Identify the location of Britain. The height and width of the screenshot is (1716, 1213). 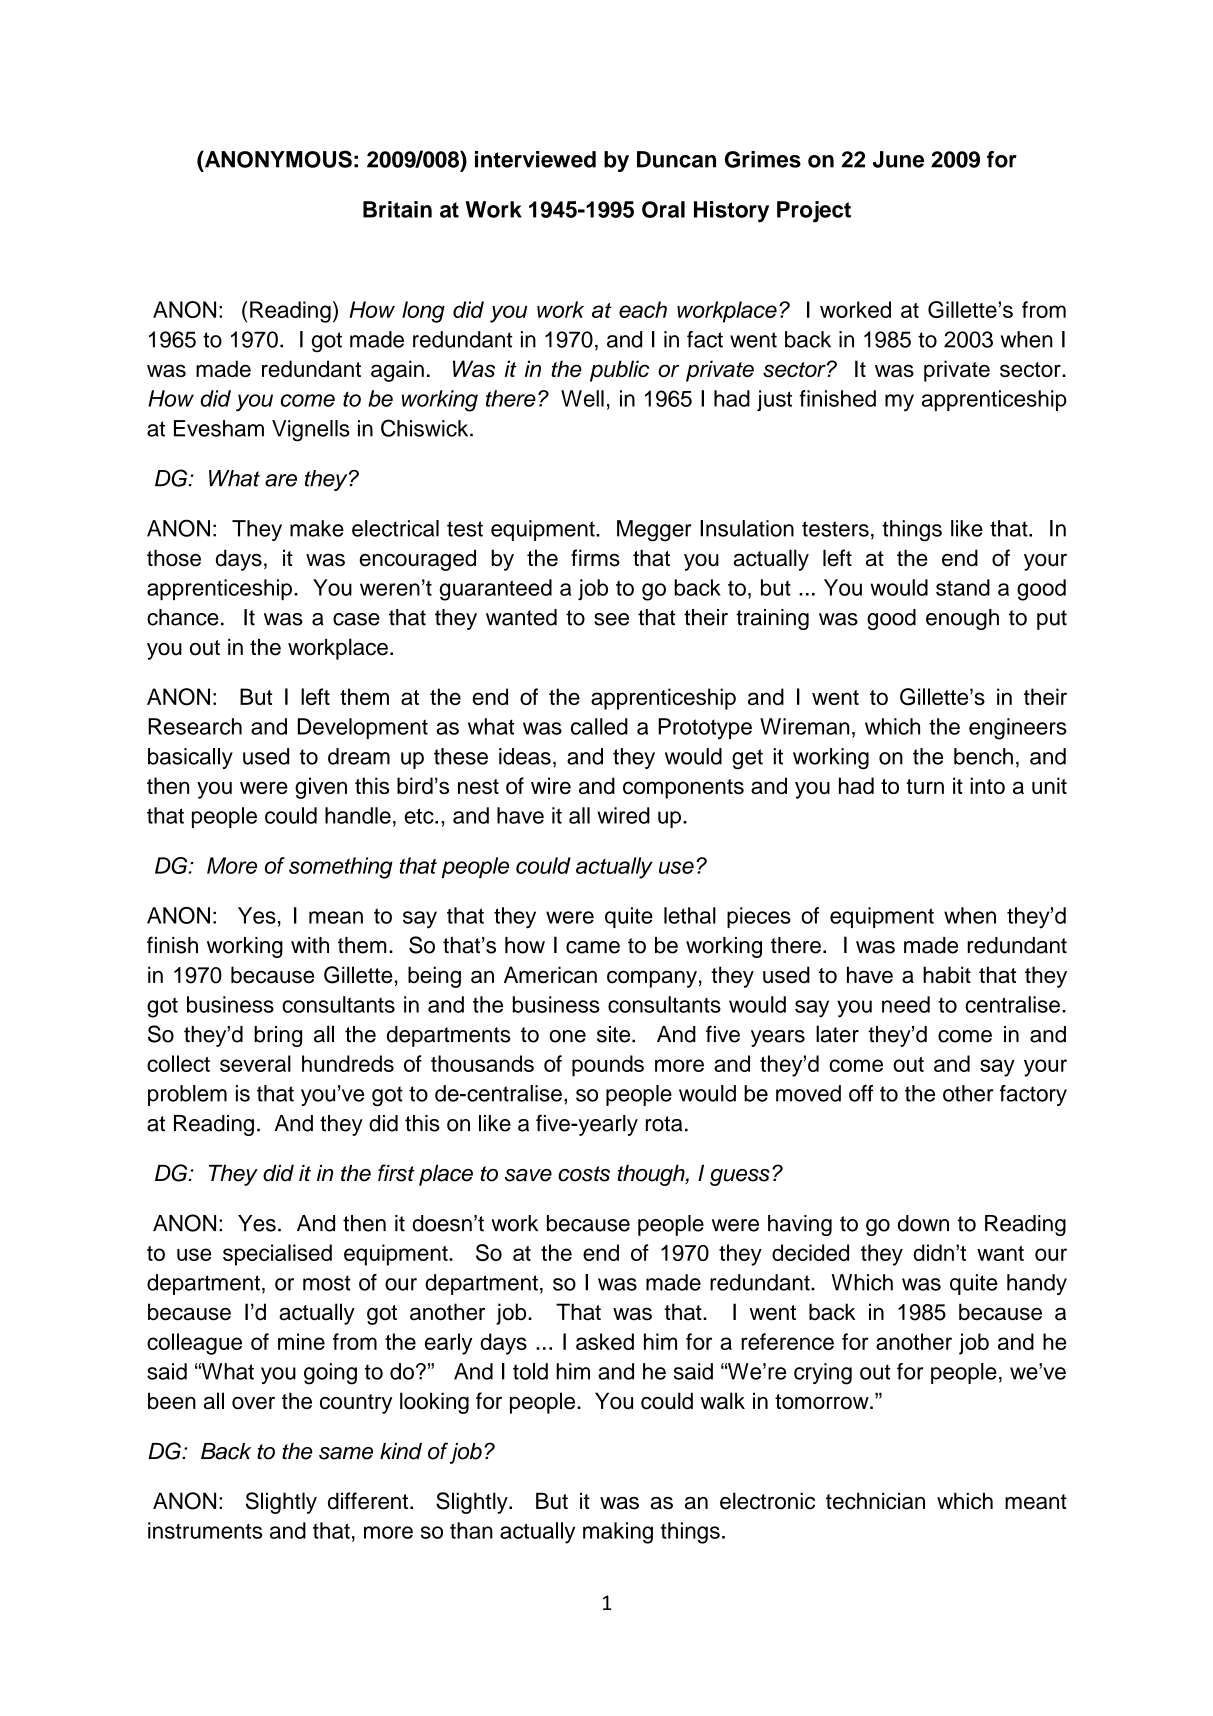
(397, 209).
